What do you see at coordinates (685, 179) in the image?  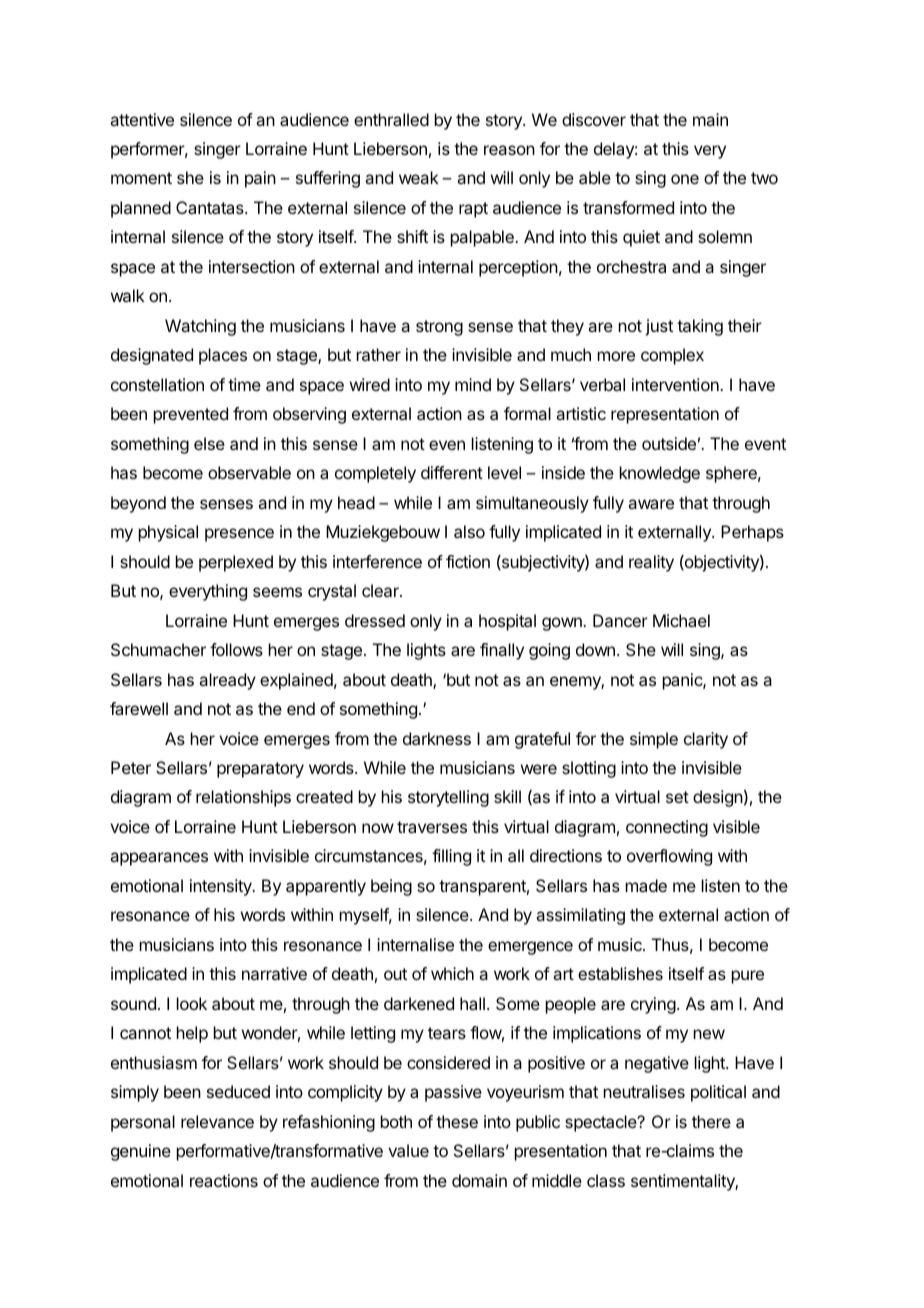 I see `one` at bounding box center [685, 179].
